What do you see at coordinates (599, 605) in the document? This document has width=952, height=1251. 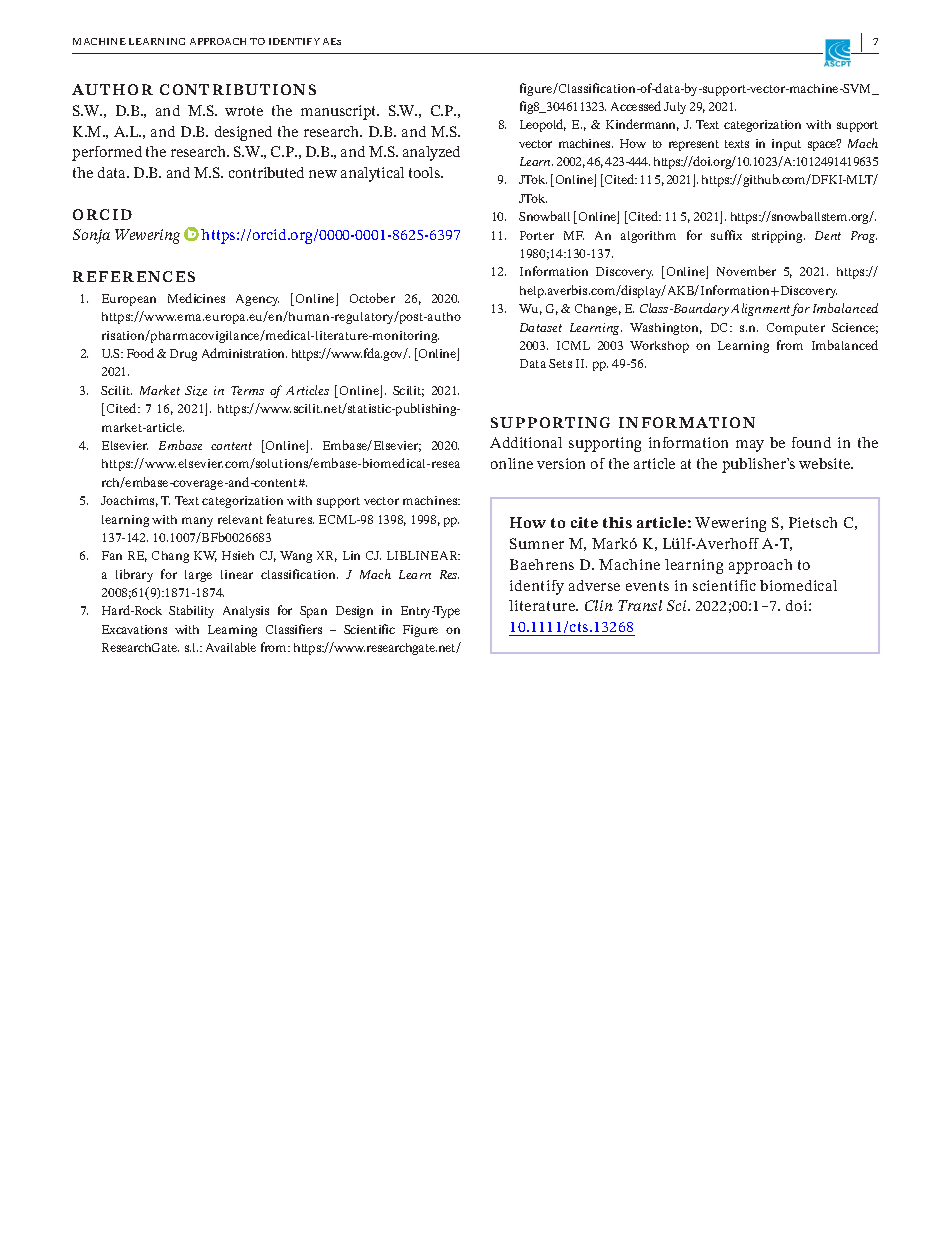 I see `Clin` at bounding box center [599, 605].
